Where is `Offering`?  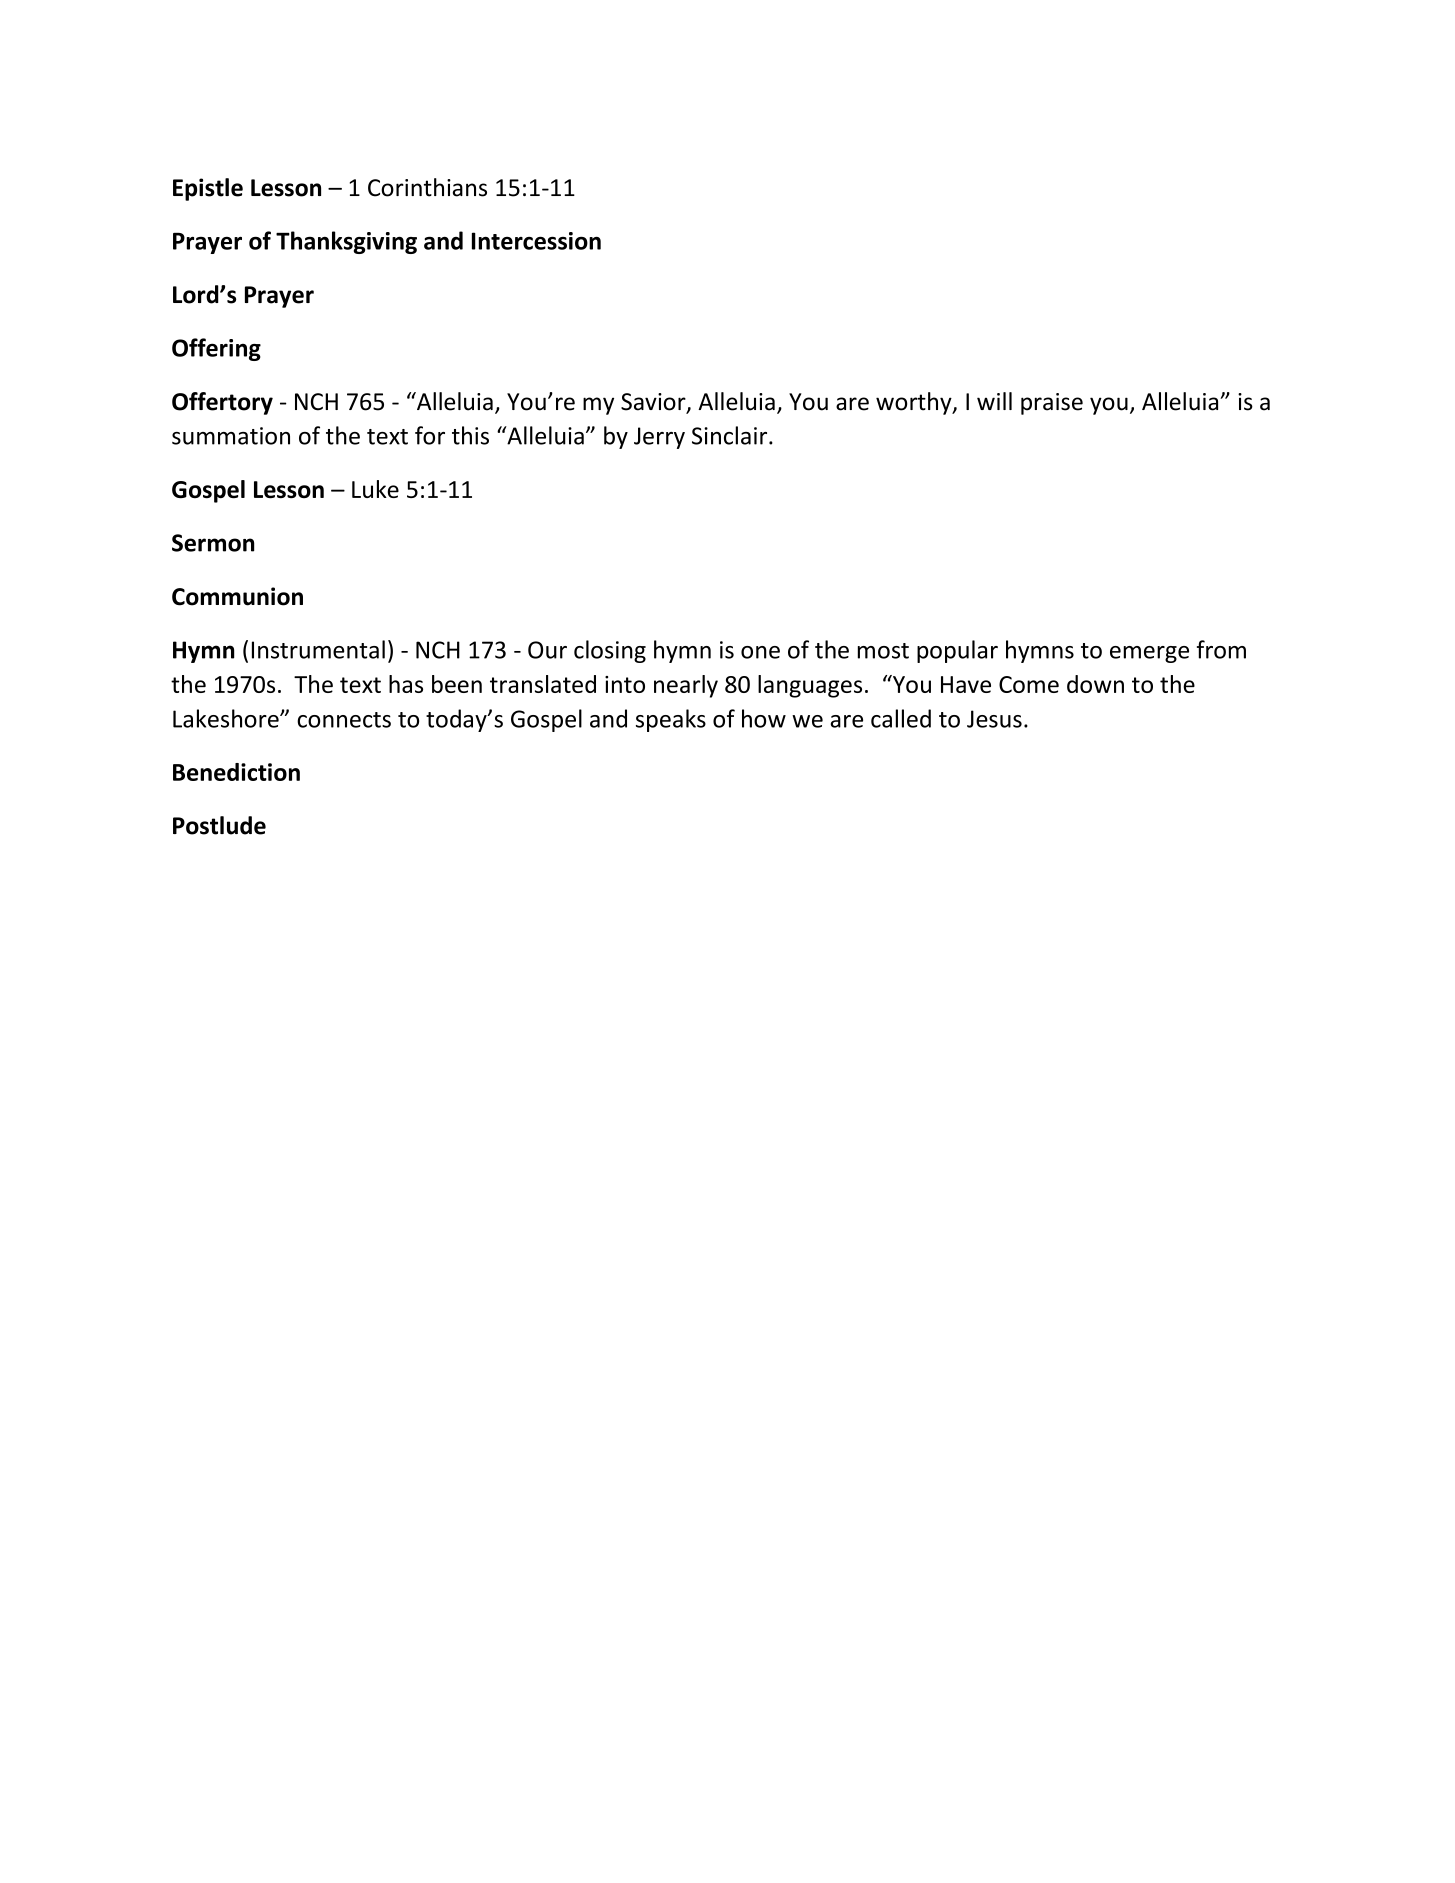 Offering is located at coordinates (216, 349).
